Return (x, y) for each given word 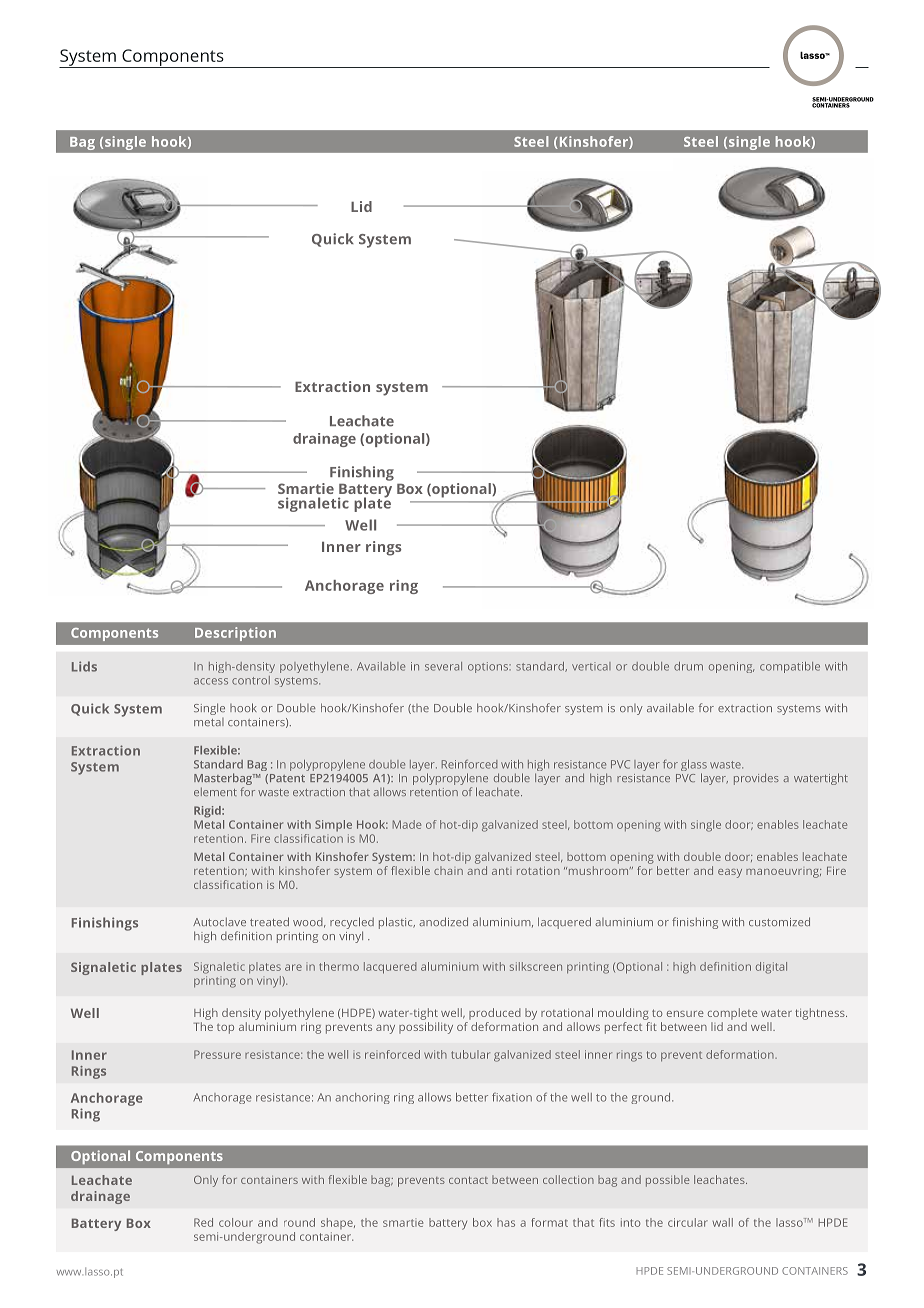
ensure (685, 1014)
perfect (625, 1026)
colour (236, 1222)
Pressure (217, 1054)
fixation (512, 1097)
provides (756, 779)
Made (407, 824)
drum (688, 666)
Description (235, 634)
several (443, 666)
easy (730, 873)
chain (448, 870)
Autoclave (219, 921)
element (215, 791)
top (225, 1029)
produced (495, 1014)
